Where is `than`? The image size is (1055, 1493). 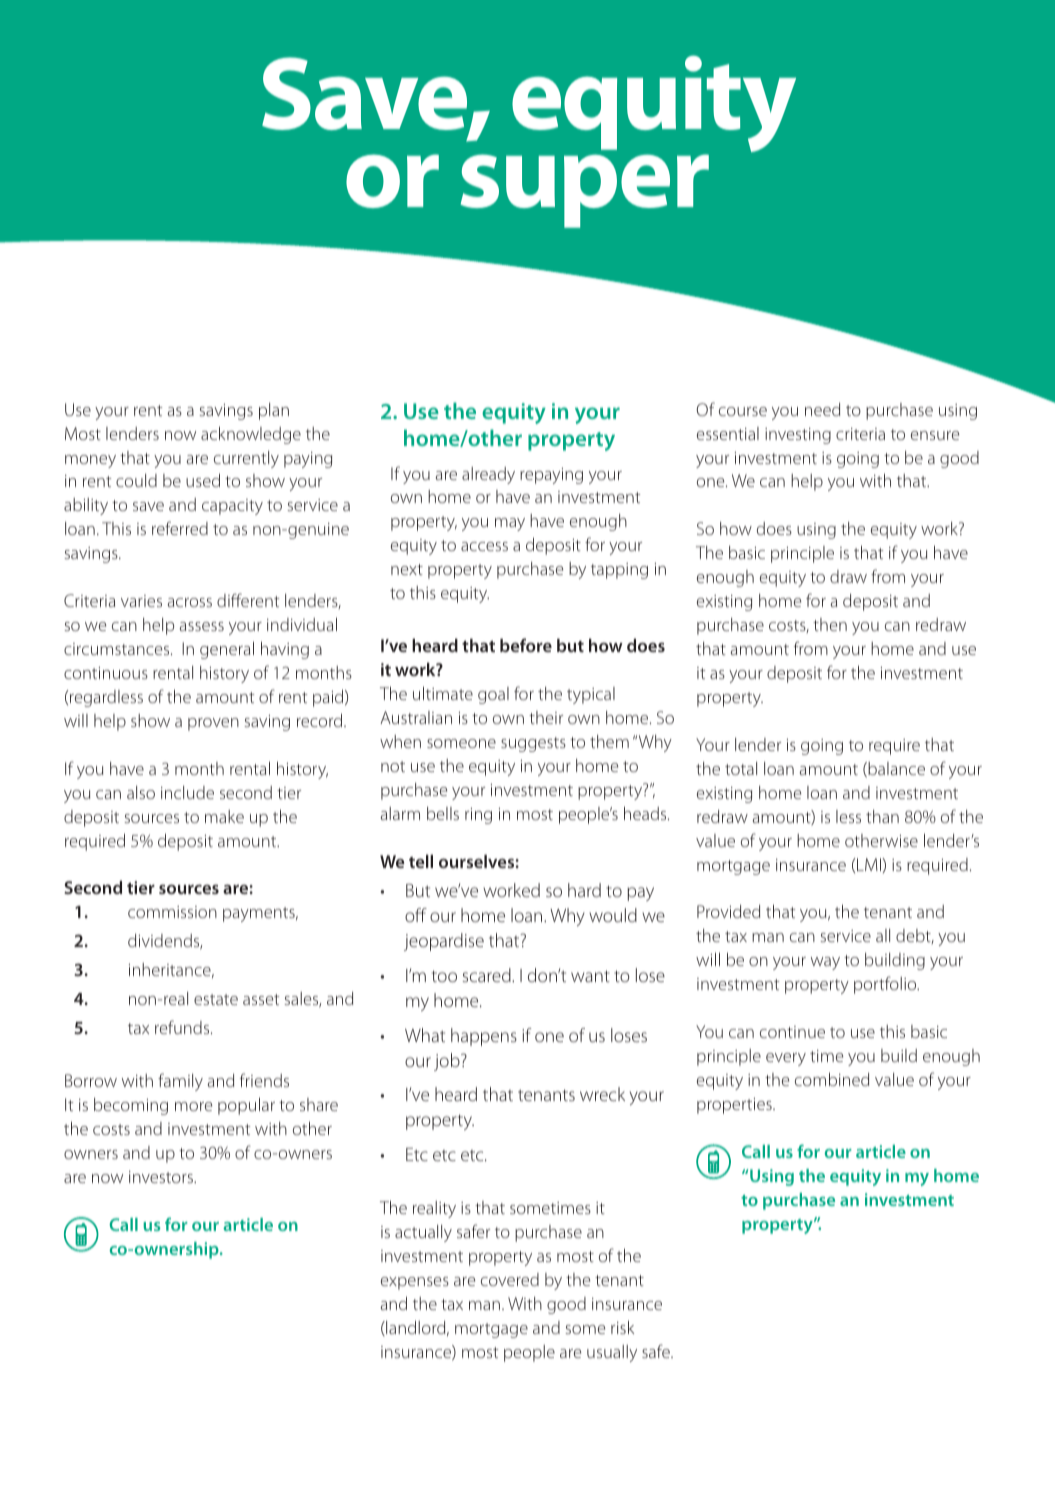 than is located at coordinates (882, 816).
